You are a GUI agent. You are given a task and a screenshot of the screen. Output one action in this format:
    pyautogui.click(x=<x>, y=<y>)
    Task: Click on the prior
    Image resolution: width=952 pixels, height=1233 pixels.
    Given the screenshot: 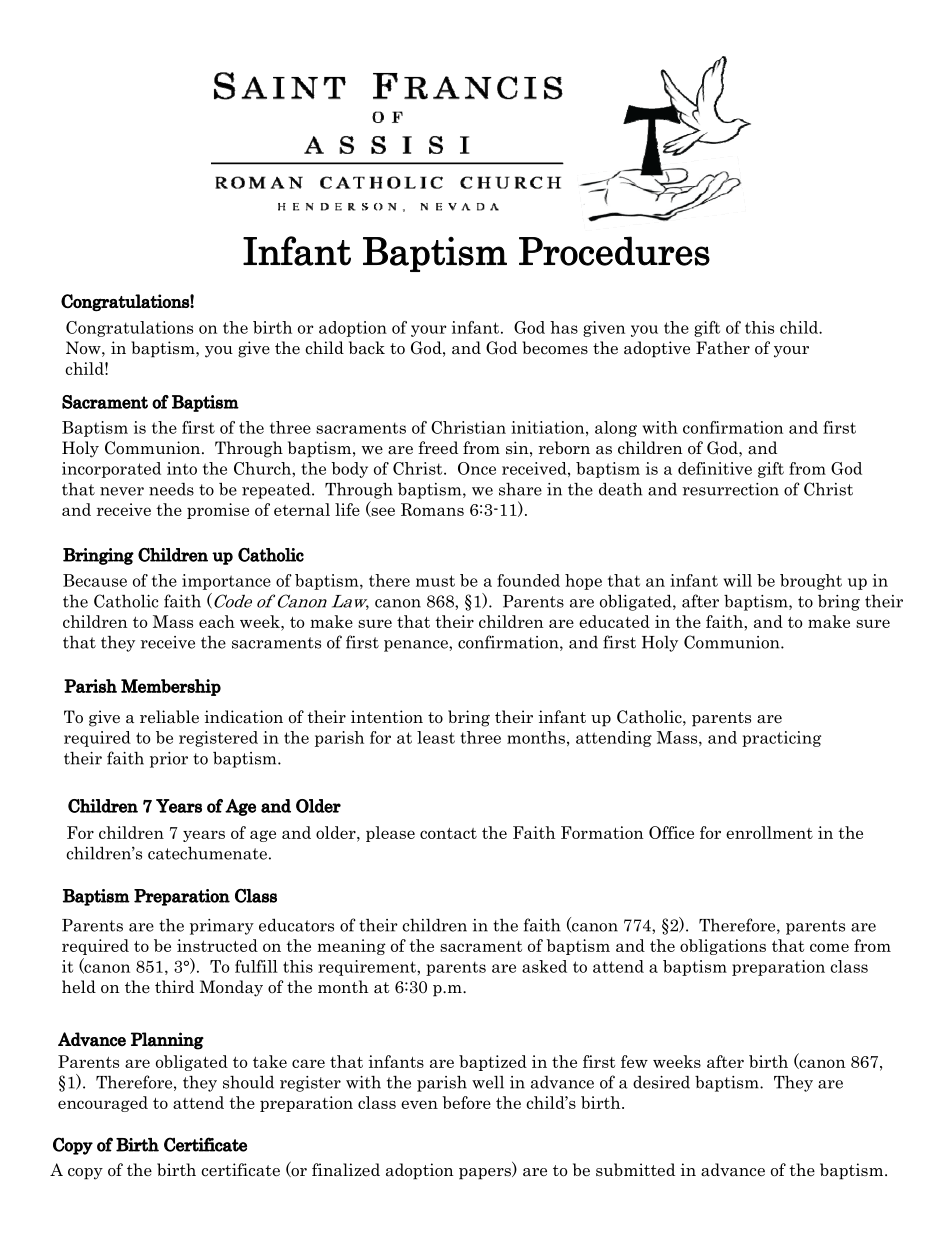 What is the action you would take?
    pyautogui.click(x=169, y=760)
